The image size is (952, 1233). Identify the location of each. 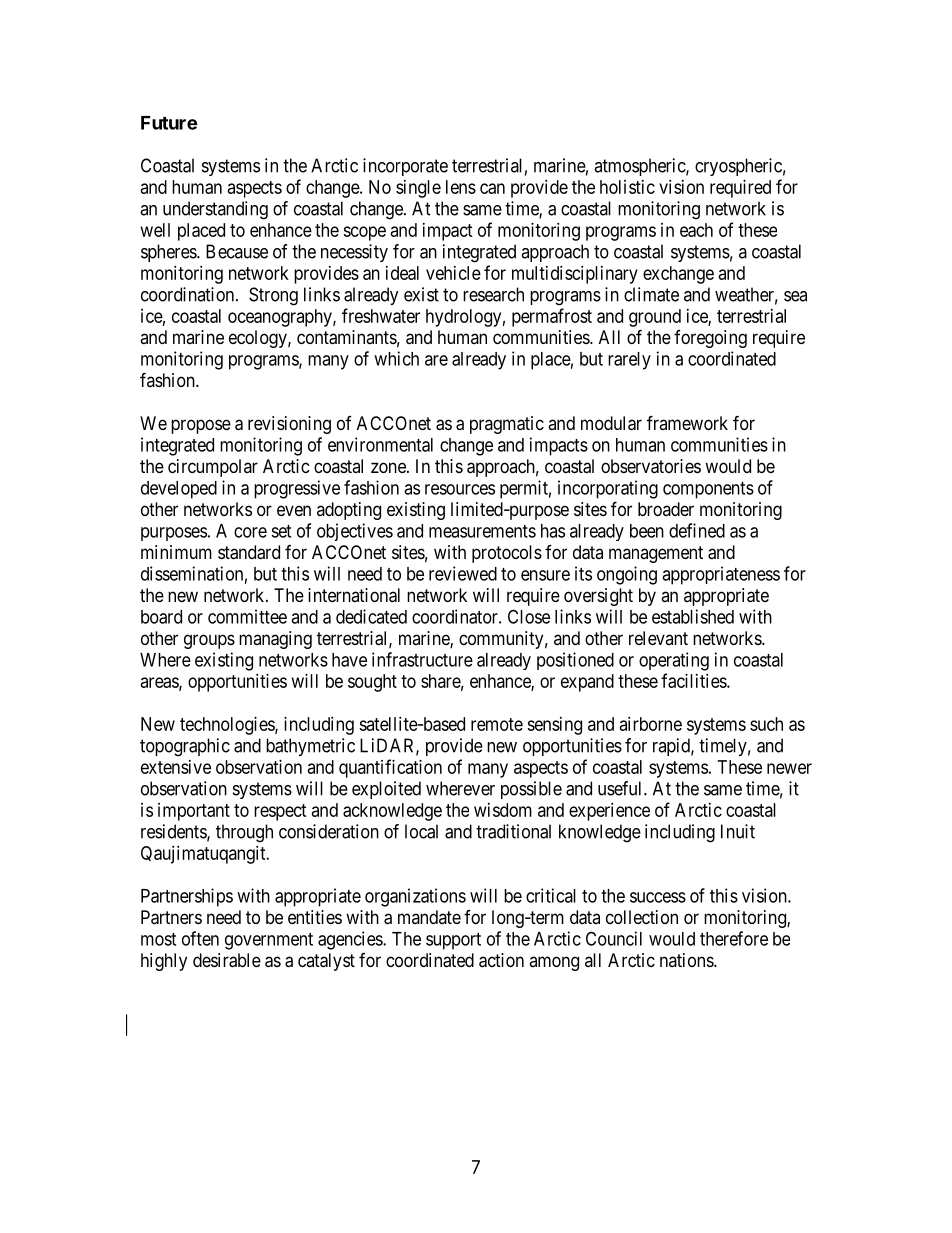
(696, 230).
